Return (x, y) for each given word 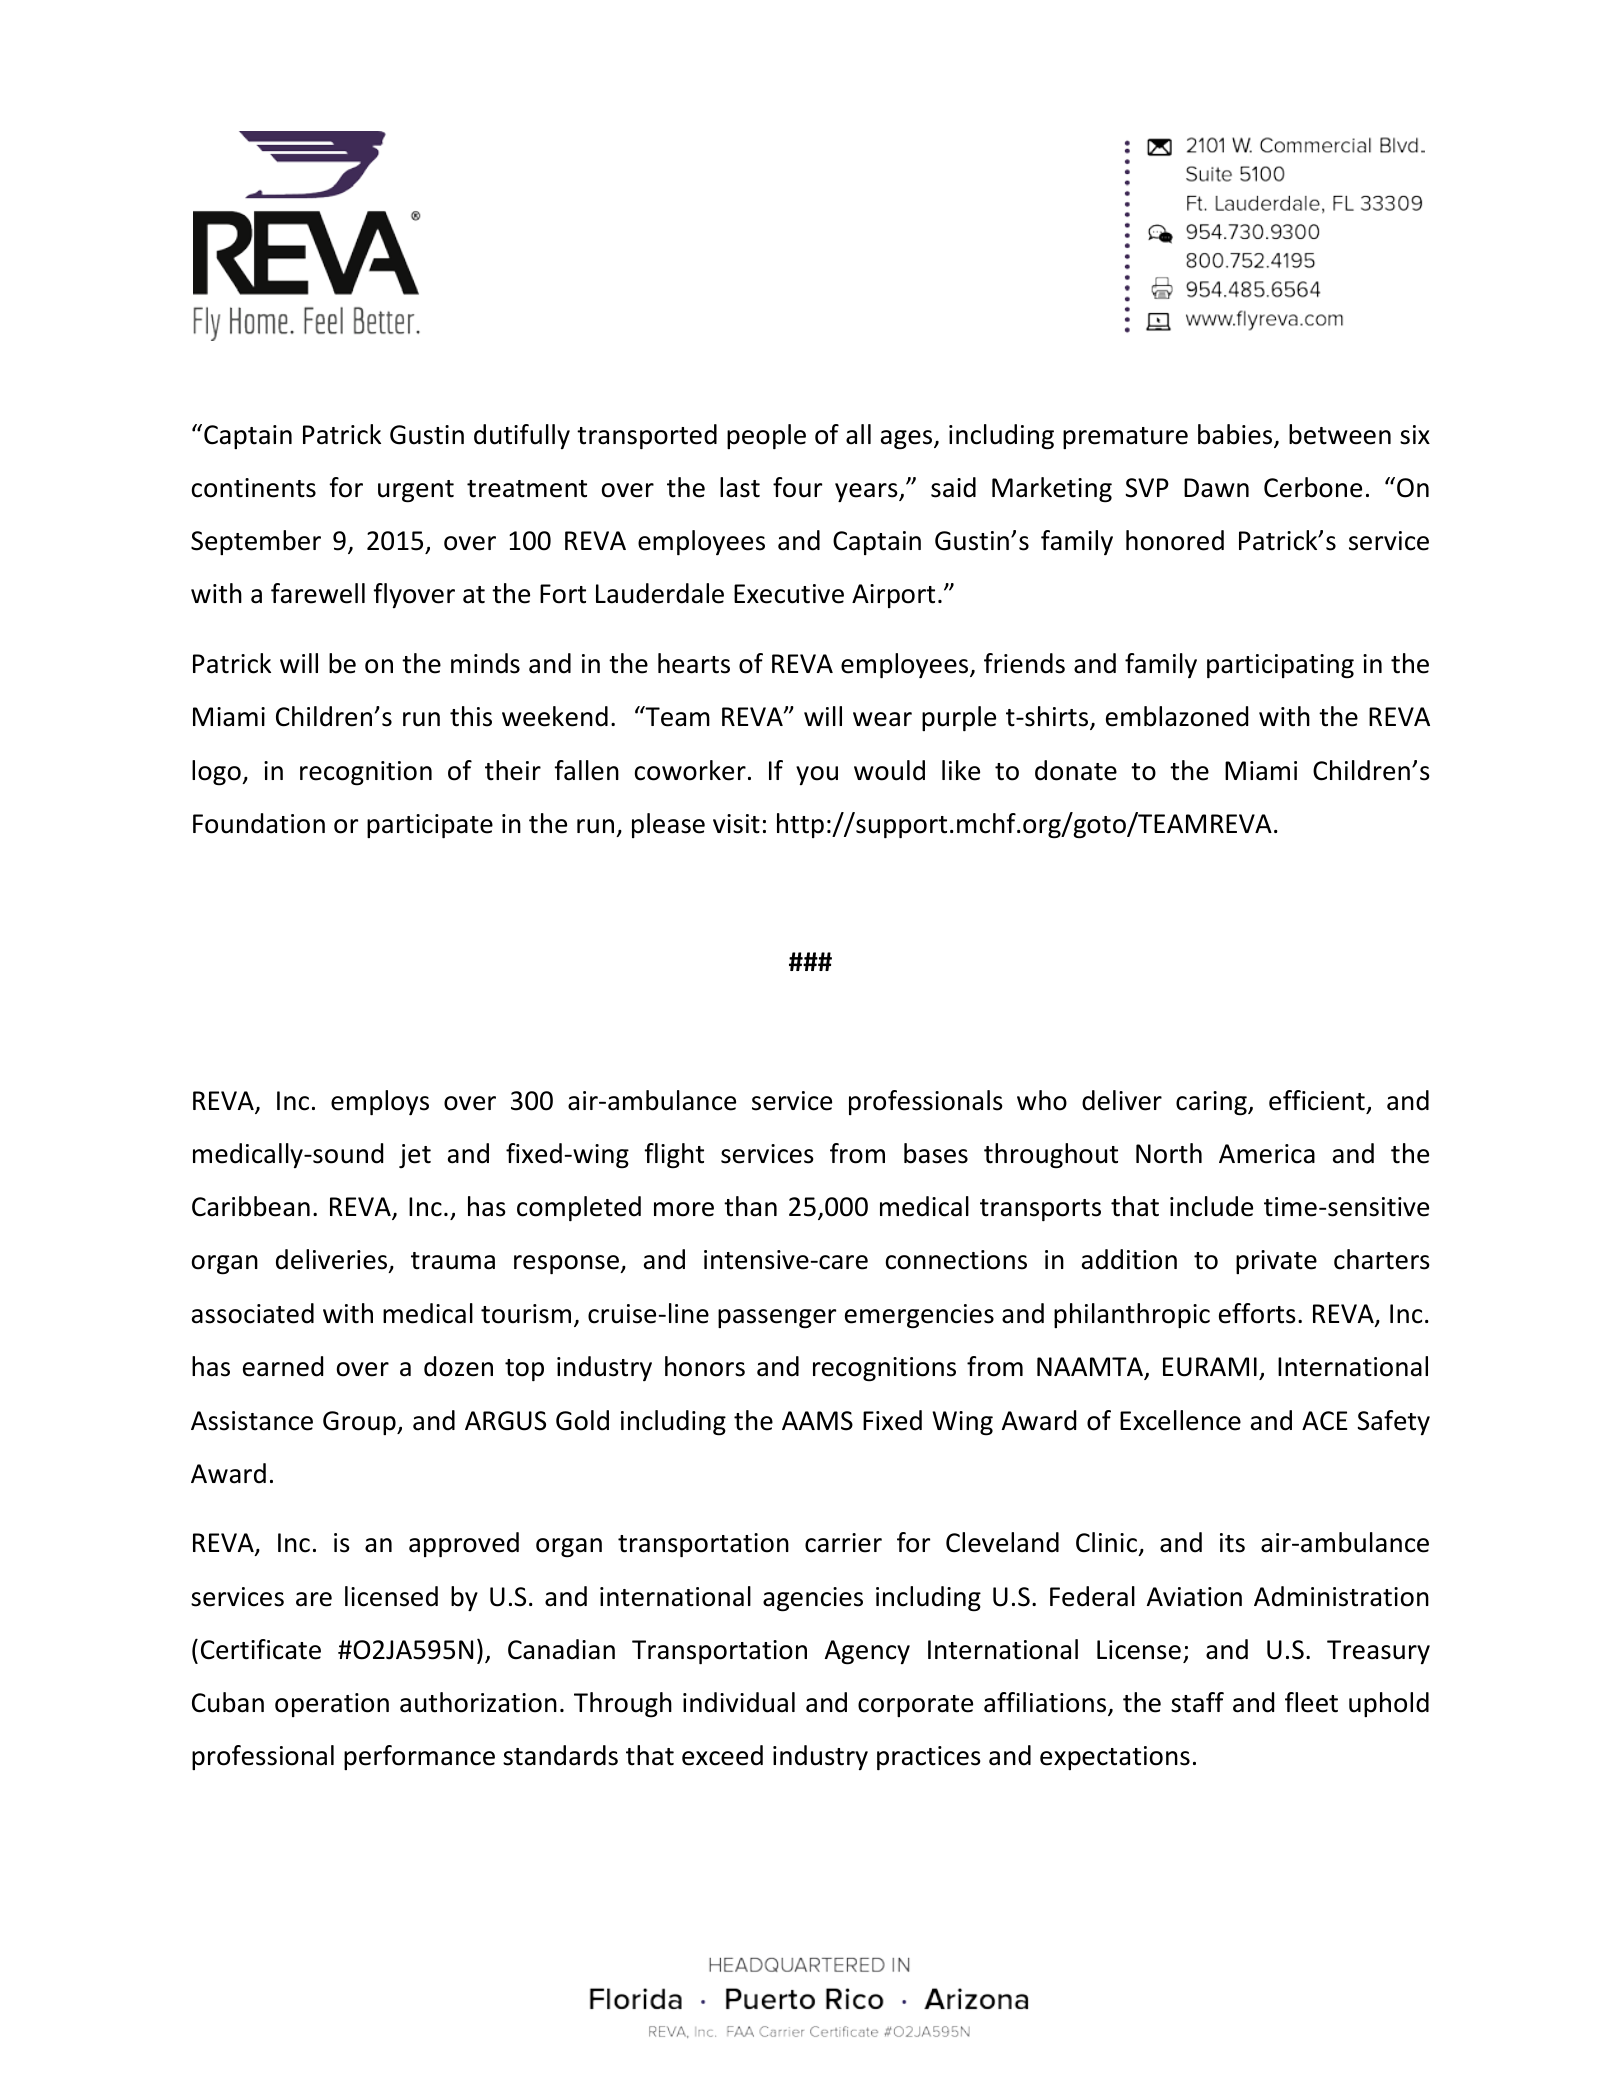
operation (332, 1705)
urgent (416, 491)
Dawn (1216, 488)
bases (936, 1153)
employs (380, 1102)
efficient (1317, 1100)
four (797, 487)
